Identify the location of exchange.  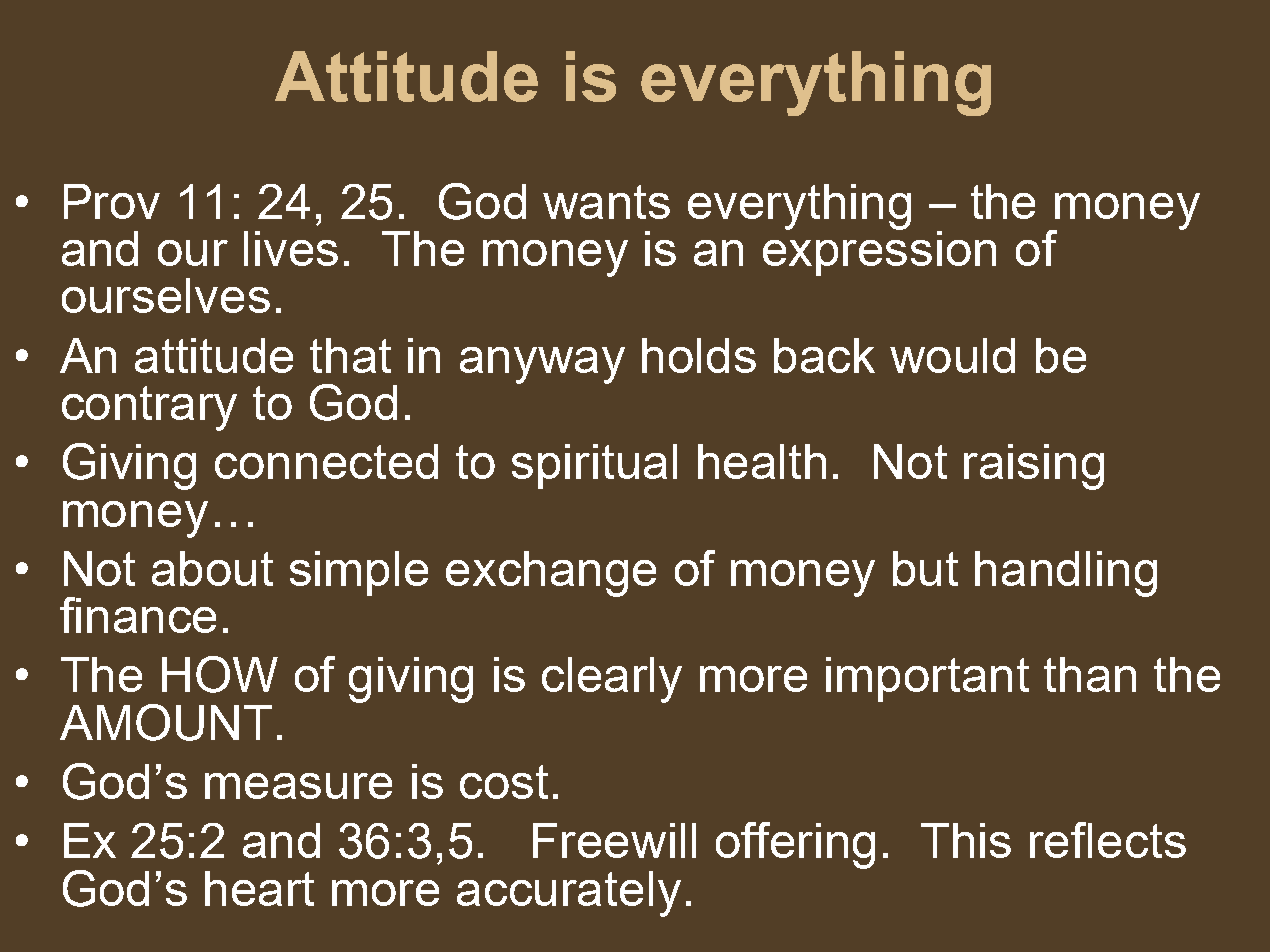
(551, 574).
